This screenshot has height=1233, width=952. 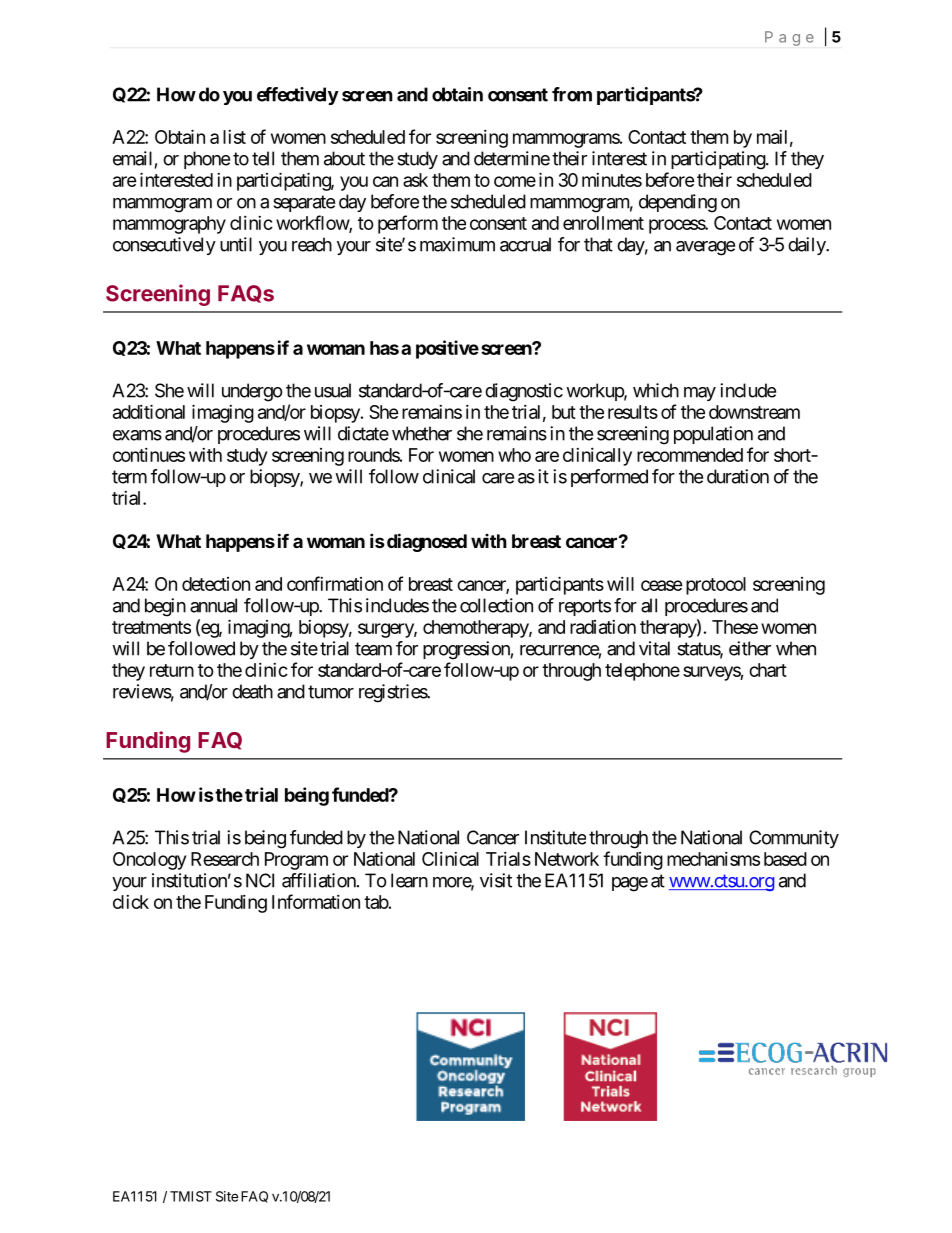 I want to click on from, so click(x=572, y=94).
